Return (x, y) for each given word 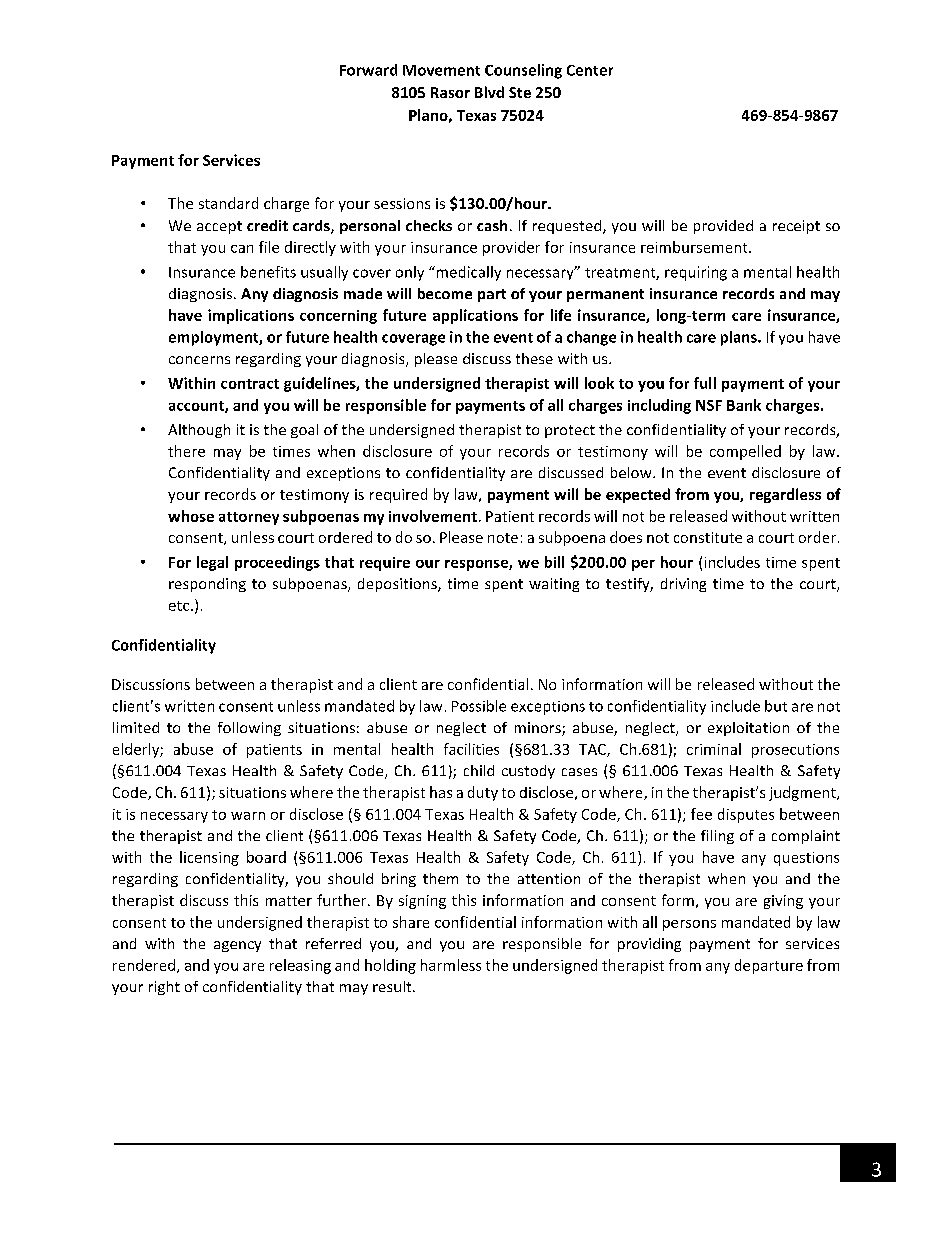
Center (590, 70)
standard (228, 203)
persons (689, 925)
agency (237, 946)
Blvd (489, 92)
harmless (451, 965)
